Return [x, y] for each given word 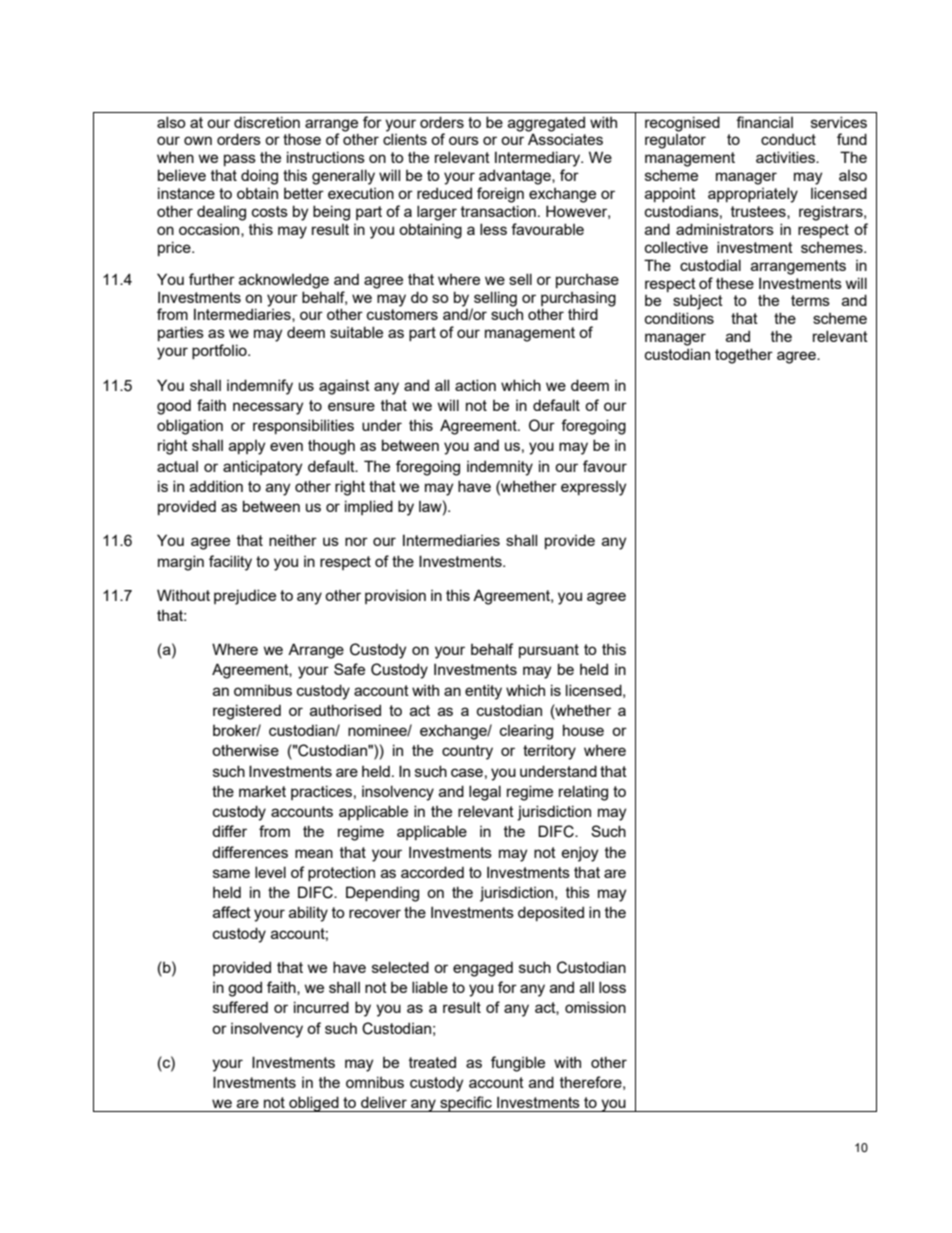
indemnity [500, 468]
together [744, 356]
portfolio [220, 351]
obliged [314, 1104]
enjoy [580, 854]
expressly [593, 488]
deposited [551, 913]
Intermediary [539, 159]
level [270, 872]
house [583, 730]
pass [240, 160]
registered [247, 712]
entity [483, 692]
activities [786, 157]
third [583, 314]
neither [293, 540]
